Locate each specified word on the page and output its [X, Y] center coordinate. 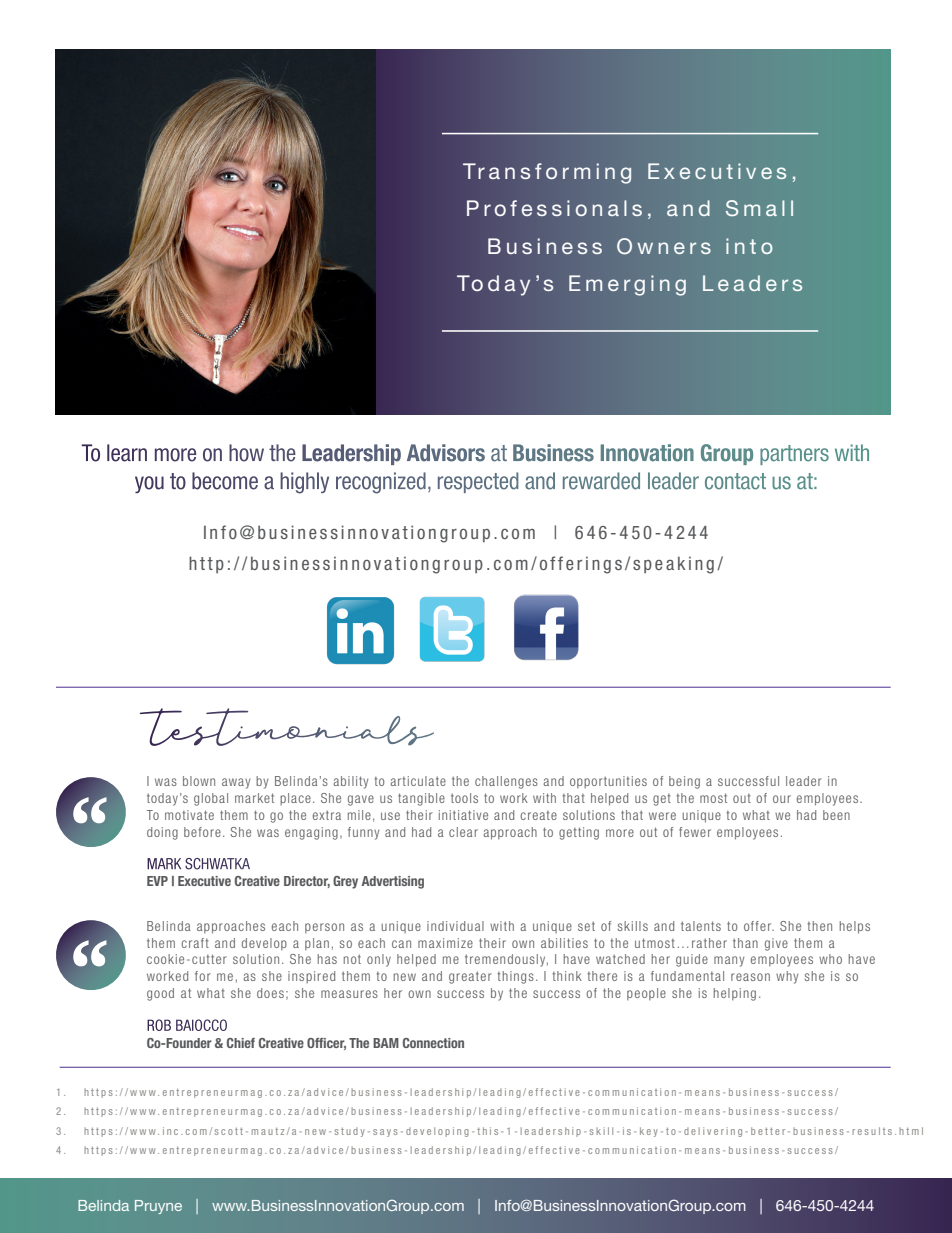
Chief [241, 1043]
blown [199, 781]
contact [735, 481]
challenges [506, 782]
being [684, 782]
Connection [433, 1043]
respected [478, 482]
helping [735, 994]
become [225, 481]
